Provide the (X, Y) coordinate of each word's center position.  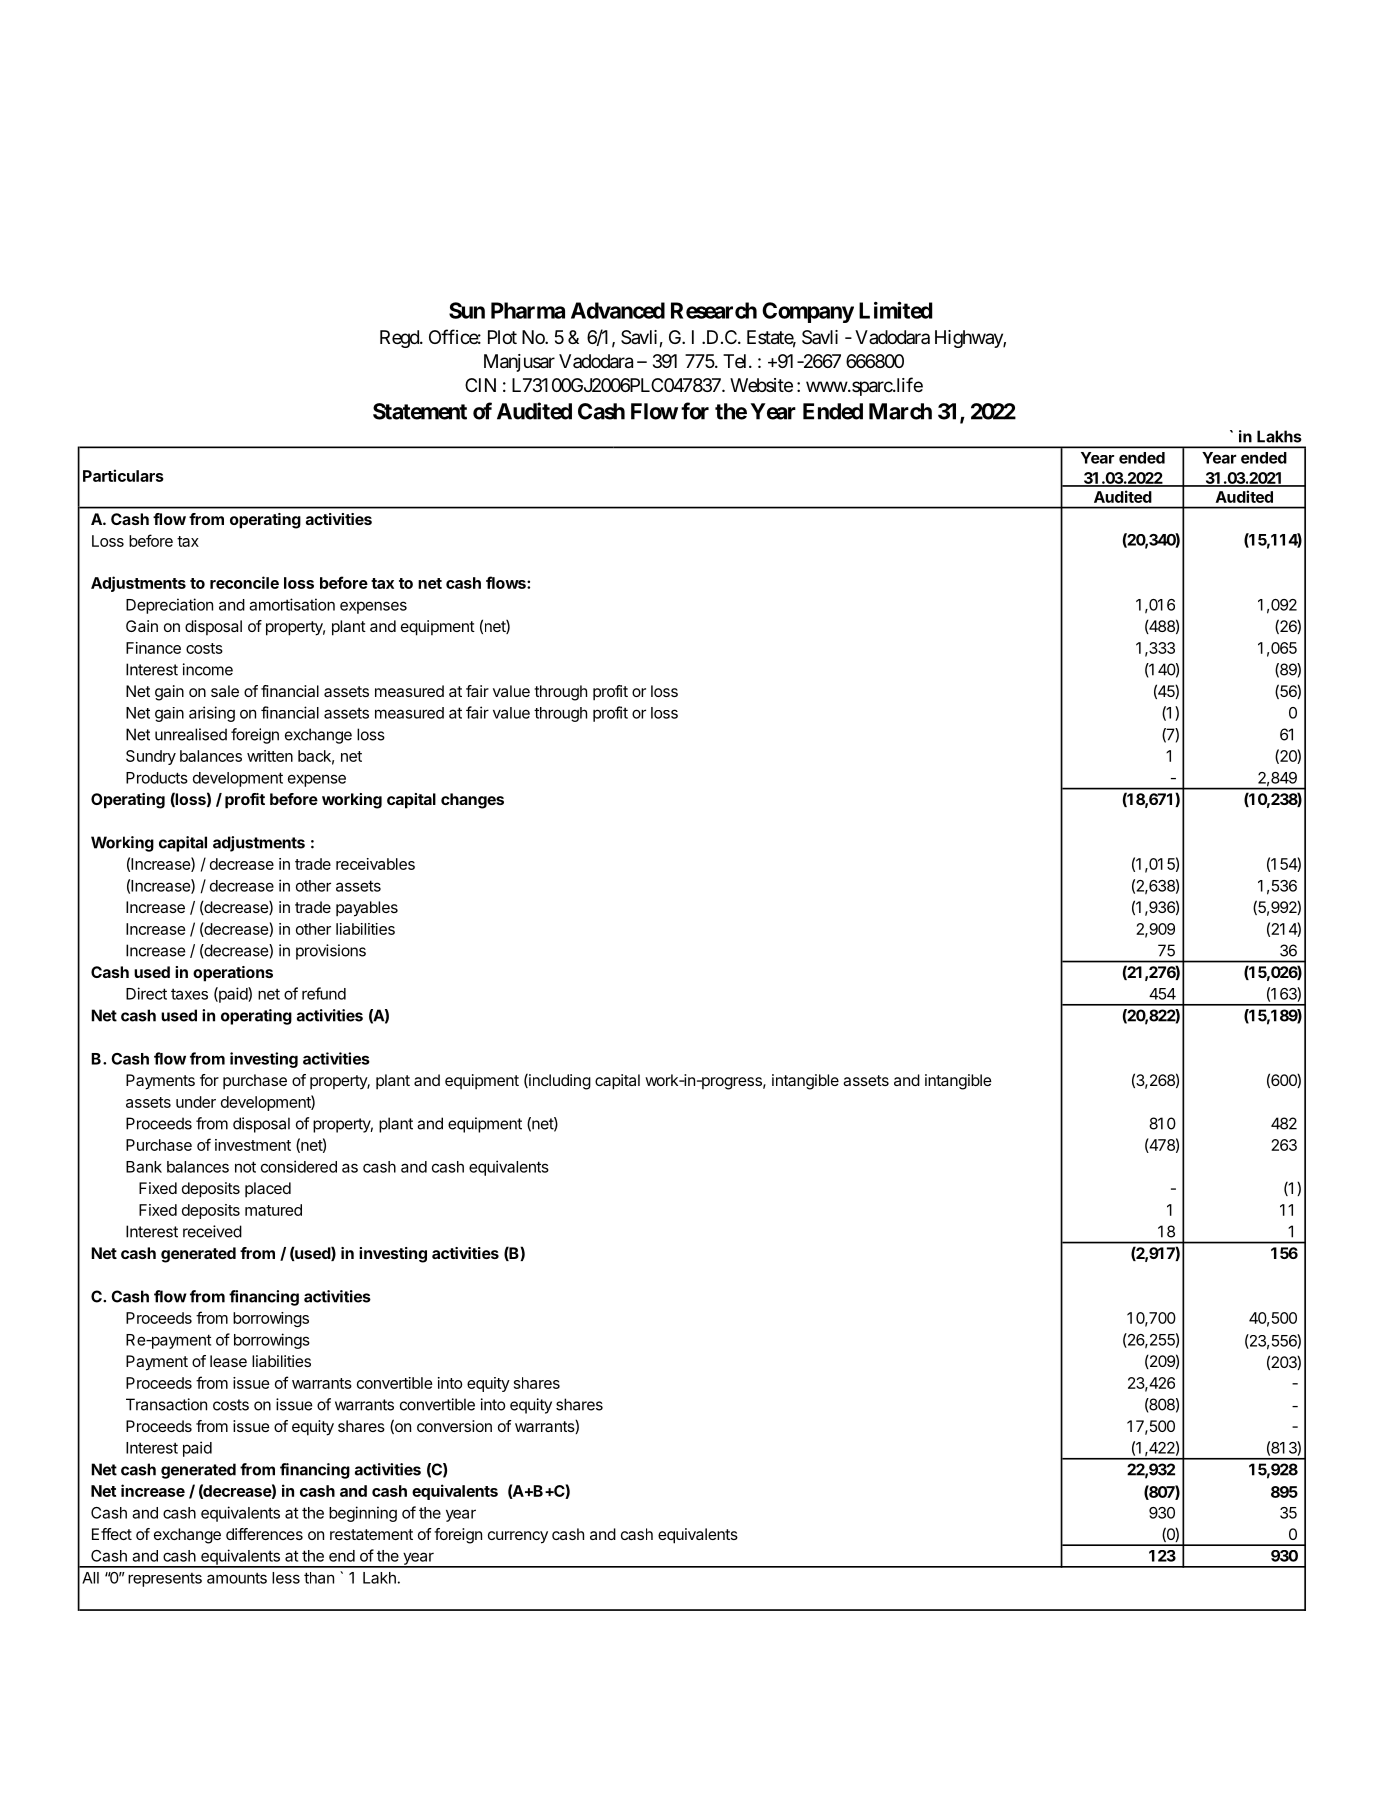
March (900, 411)
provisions (331, 952)
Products (157, 778)
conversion (454, 1426)
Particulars (123, 475)
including (559, 1082)
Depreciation (169, 606)
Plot (502, 337)
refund (324, 993)
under (196, 1102)
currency (518, 1537)
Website (761, 385)
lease (228, 1361)
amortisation (292, 604)
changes (472, 801)
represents (165, 1580)
